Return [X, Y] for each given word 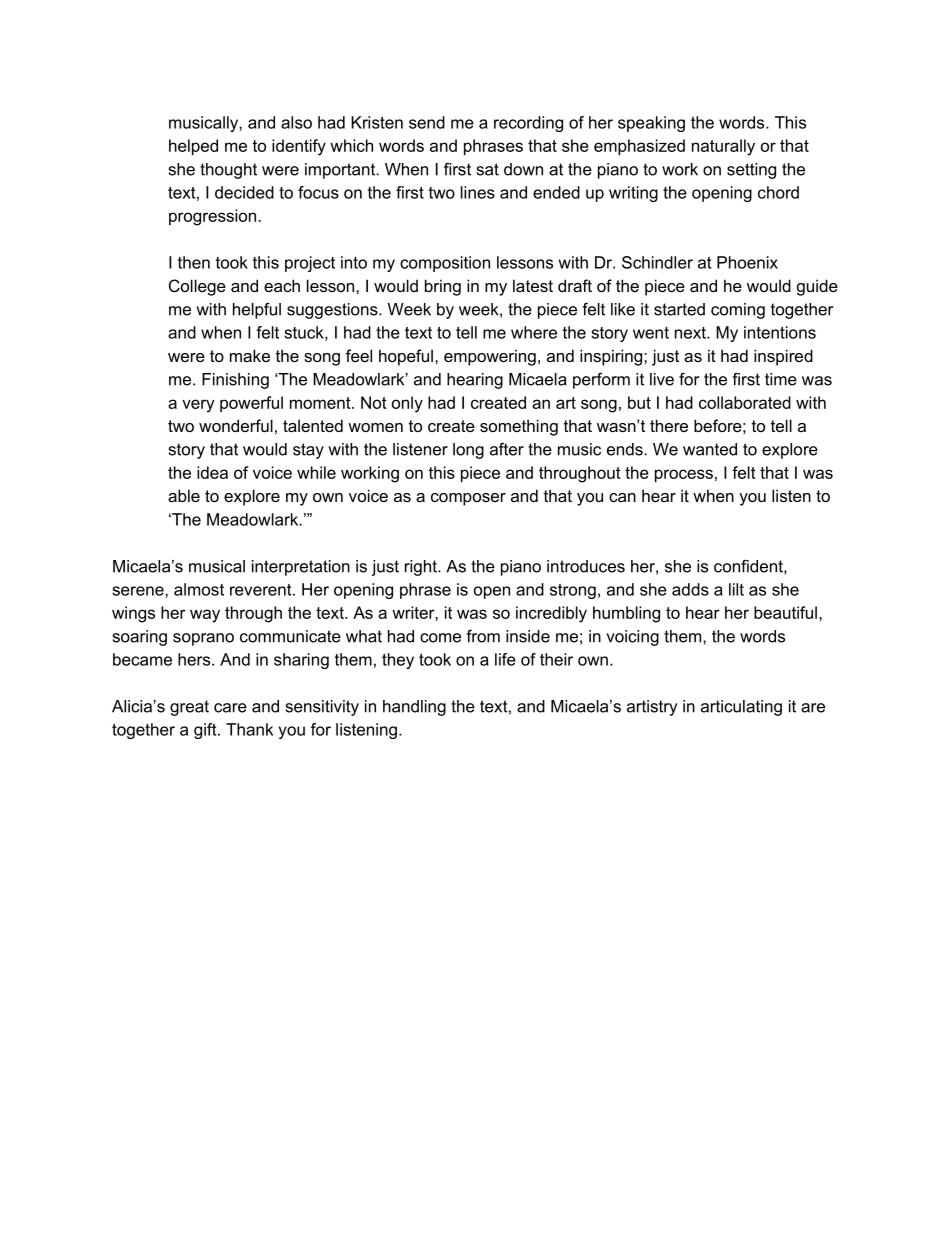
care [230, 708]
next [691, 333]
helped [193, 147]
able [184, 495]
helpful [257, 311]
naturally [723, 147]
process [684, 475]
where [534, 332]
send [427, 122]
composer [468, 499]
